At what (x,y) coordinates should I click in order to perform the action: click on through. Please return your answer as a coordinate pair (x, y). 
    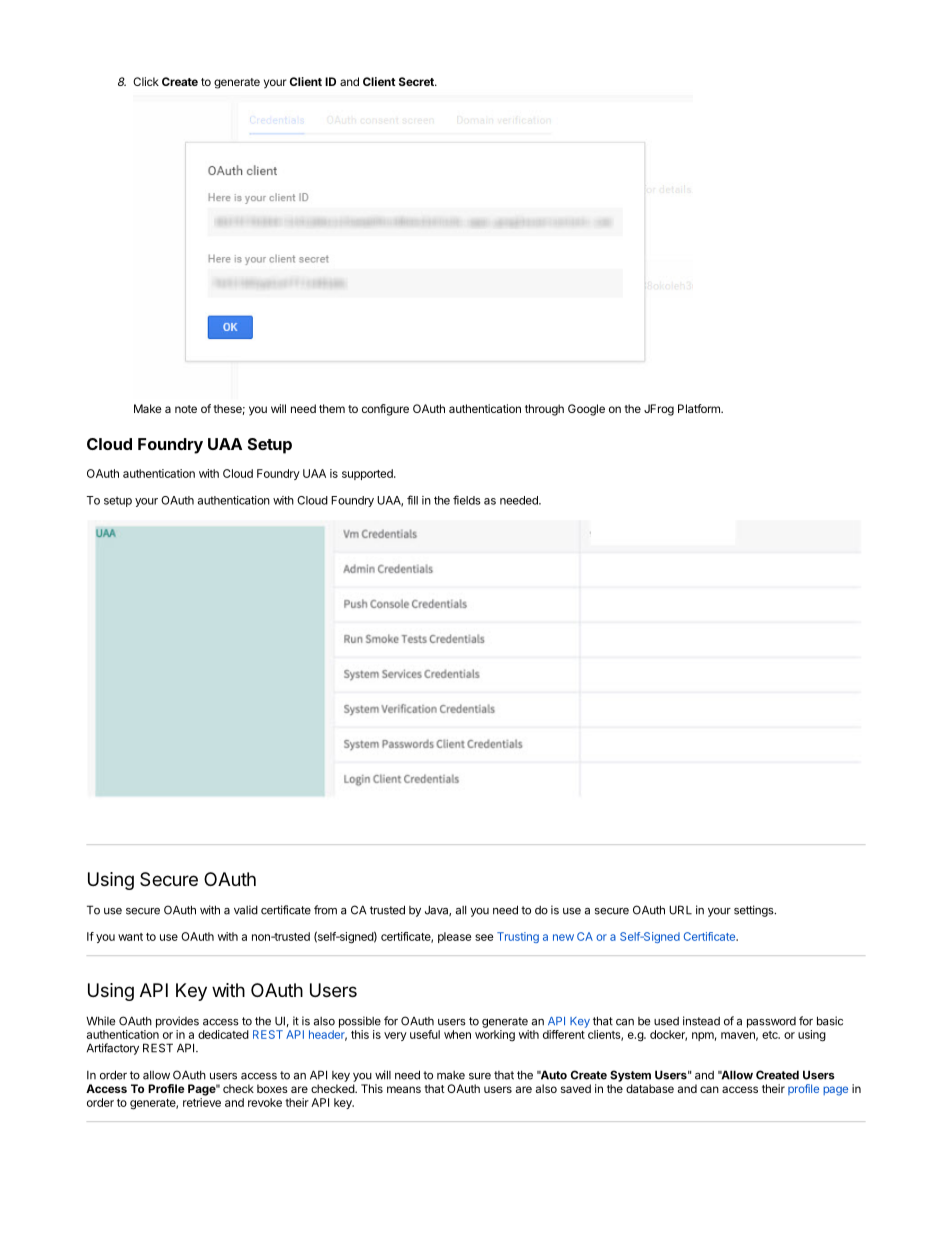
    Looking at the image, I should click on (544, 410).
